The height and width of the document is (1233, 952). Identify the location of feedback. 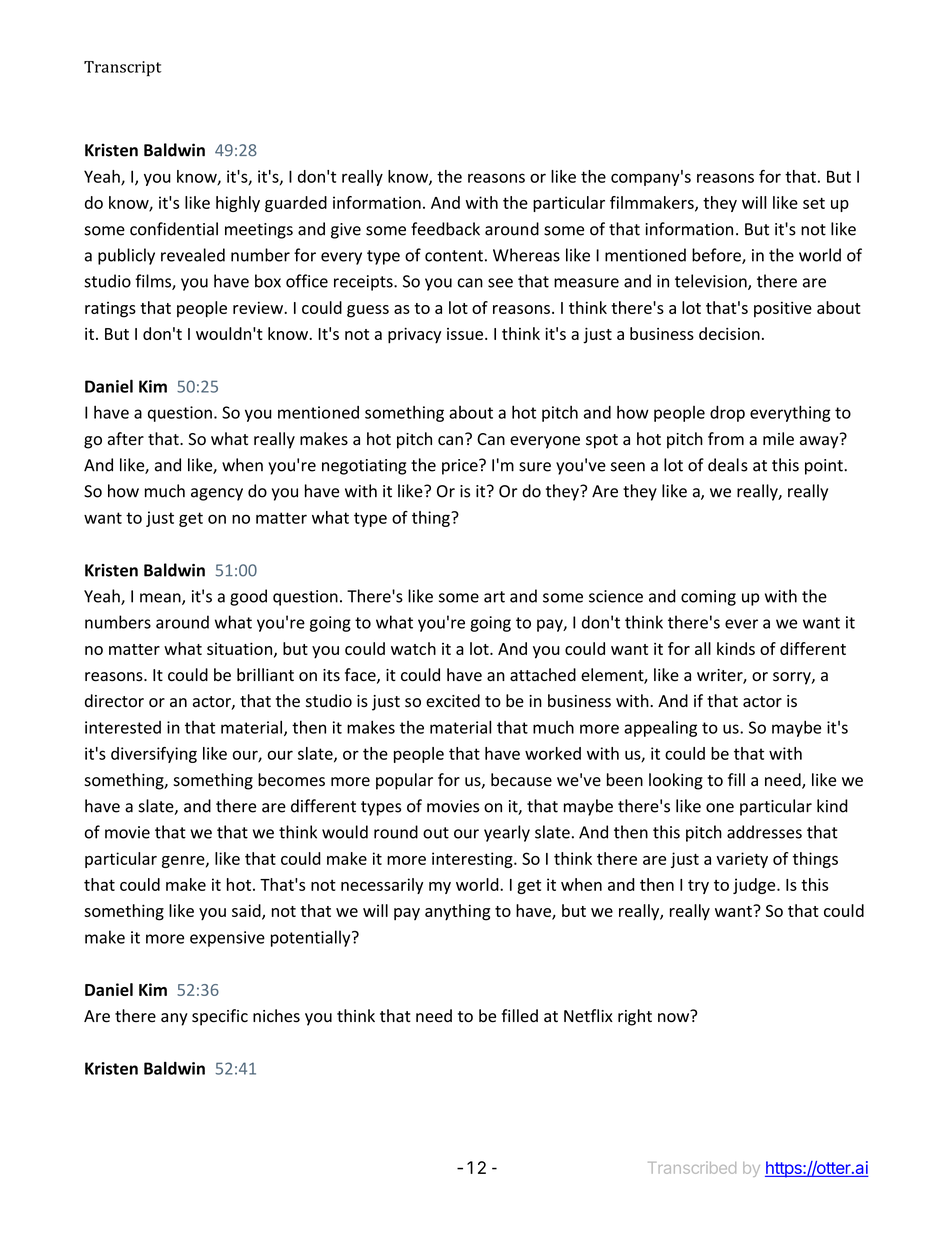
(445, 229).
